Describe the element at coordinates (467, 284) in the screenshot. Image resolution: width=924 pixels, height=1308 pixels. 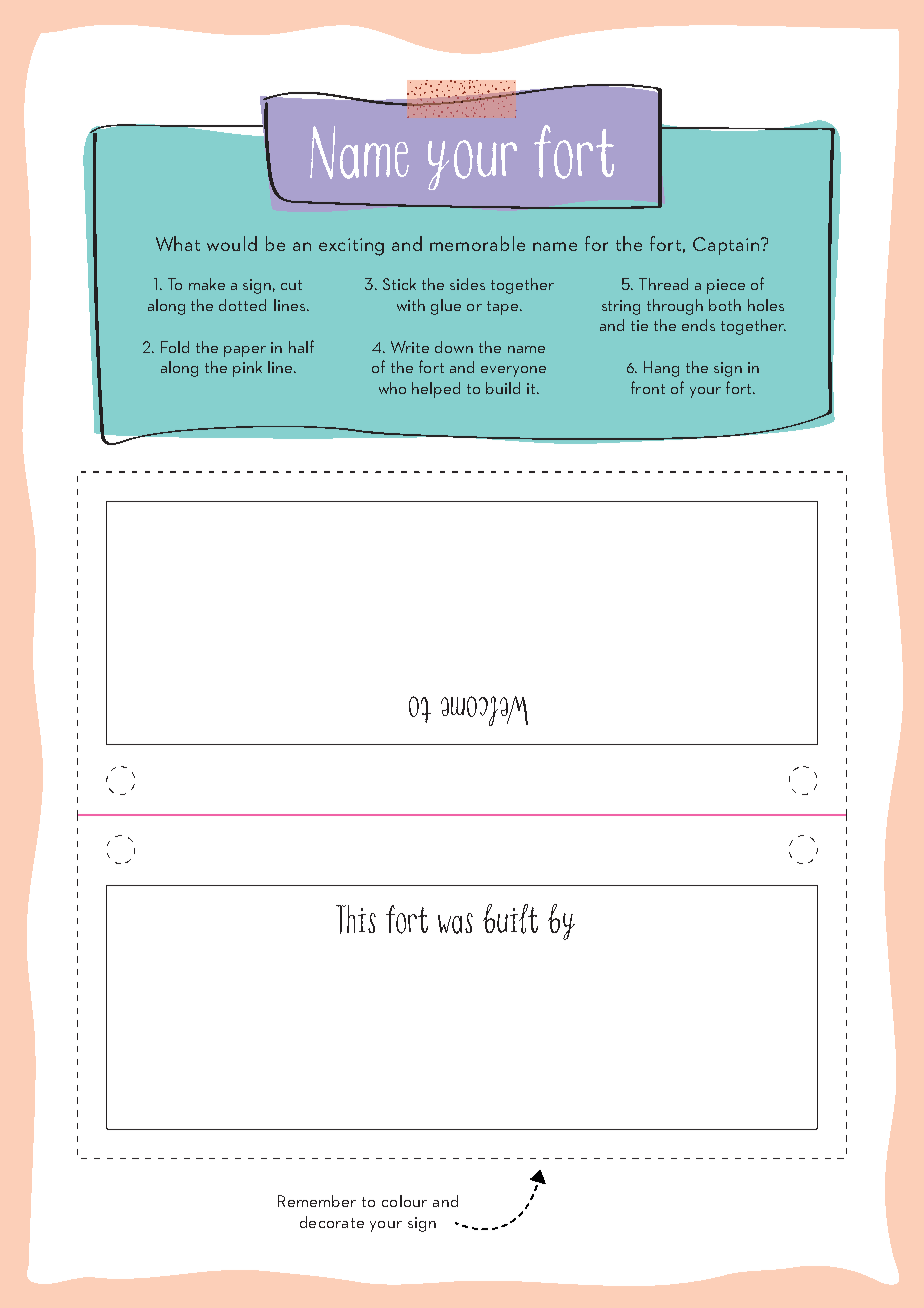
I see `sides` at that location.
